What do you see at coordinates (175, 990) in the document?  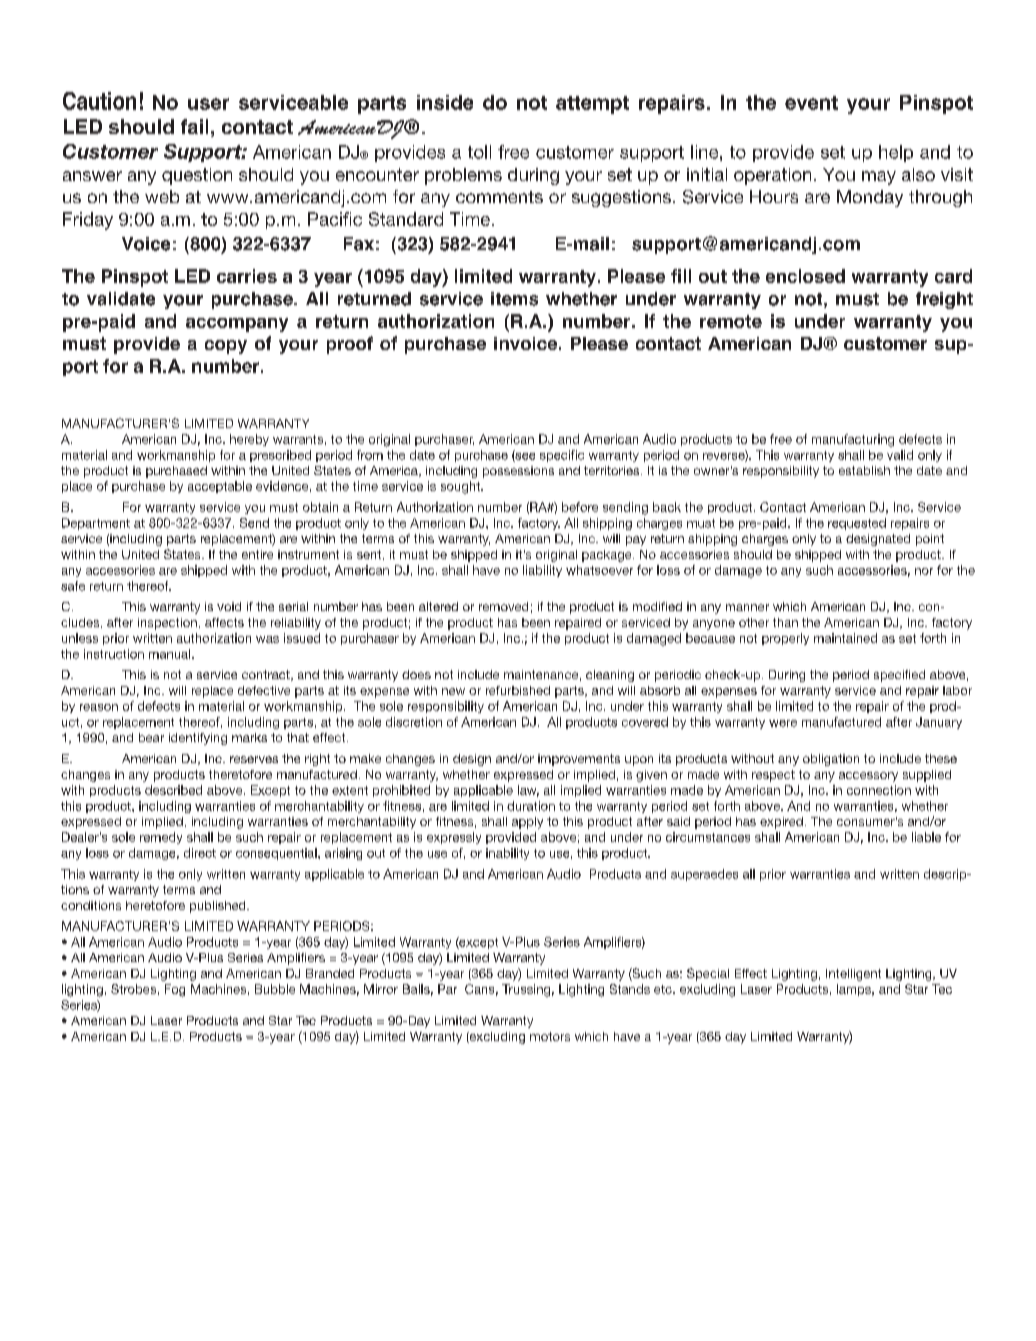 I see `Fog` at bounding box center [175, 990].
